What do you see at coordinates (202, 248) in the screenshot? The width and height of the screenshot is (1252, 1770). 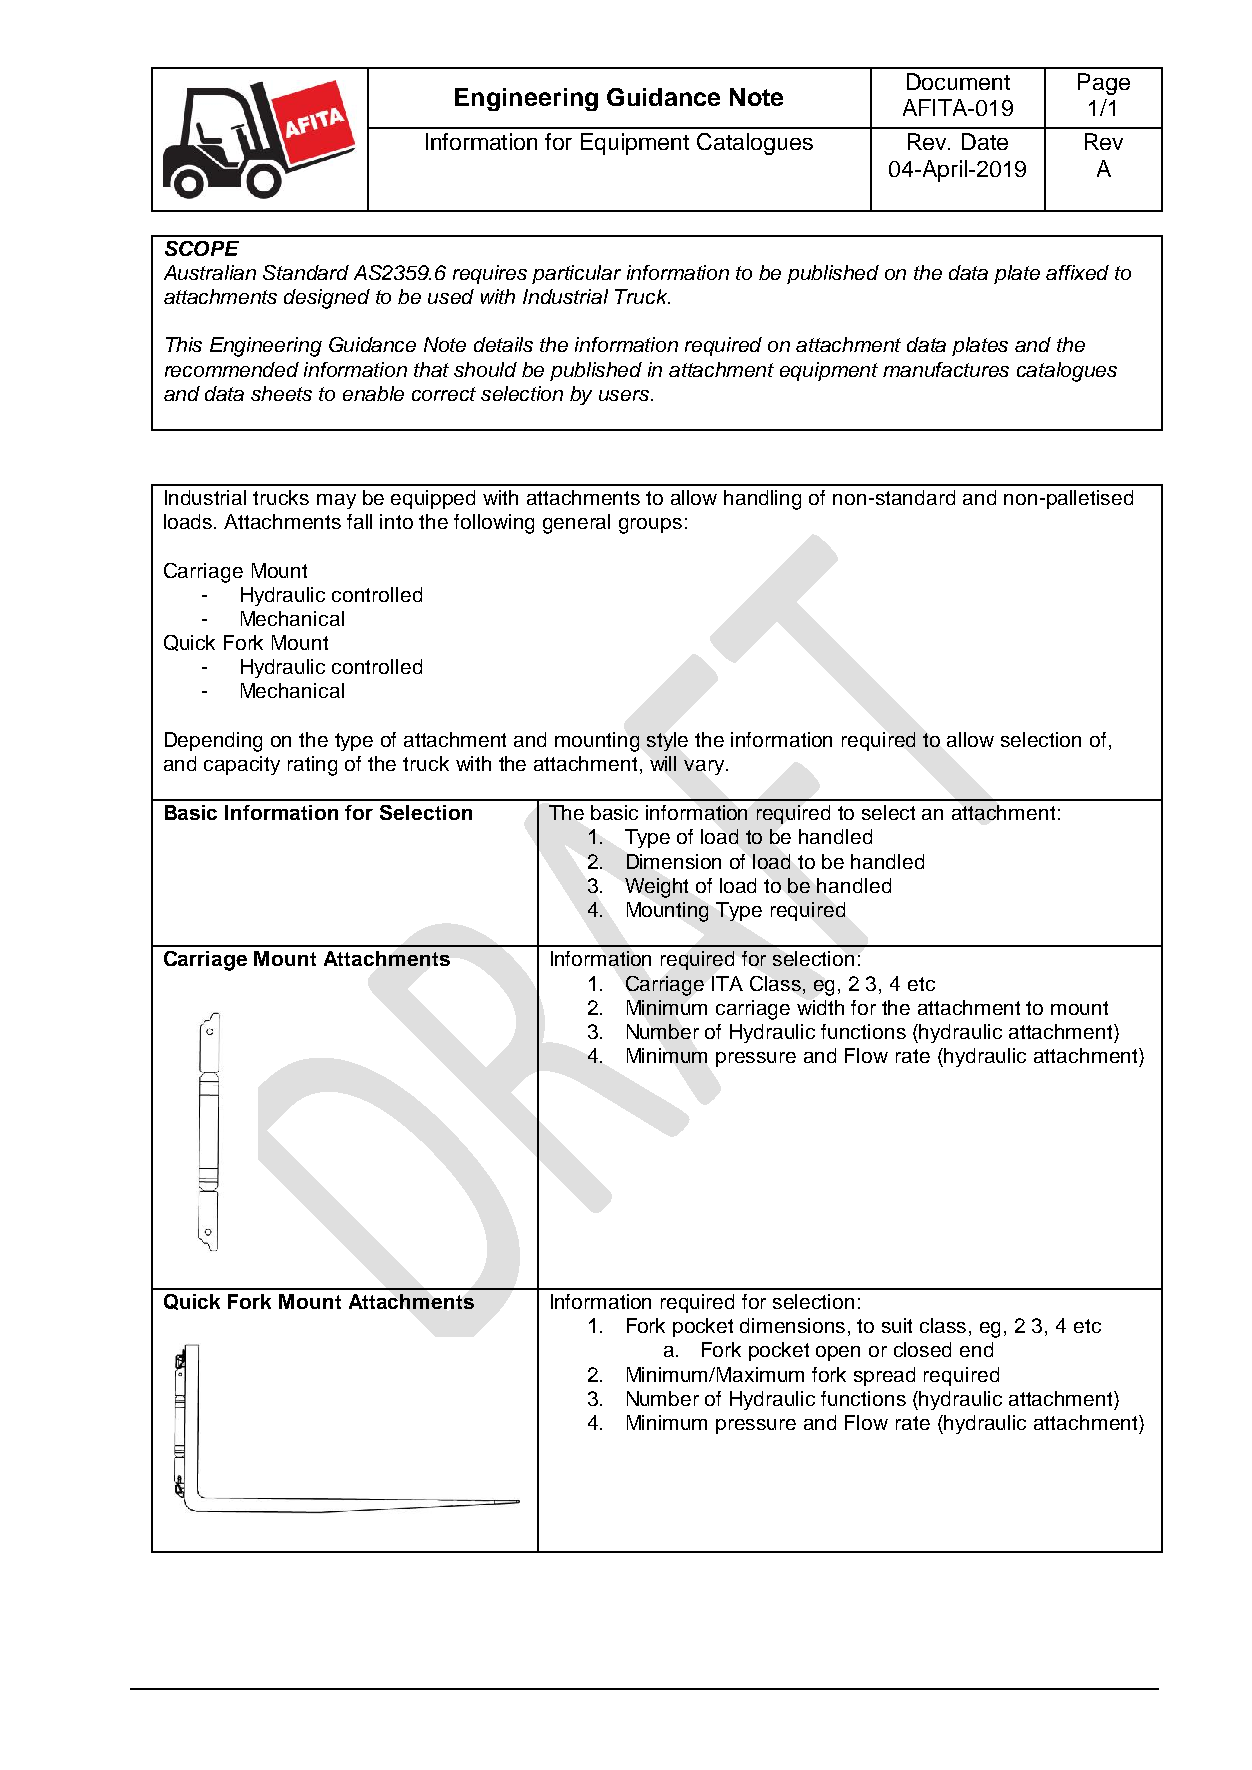 I see `SCOPE` at bounding box center [202, 248].
